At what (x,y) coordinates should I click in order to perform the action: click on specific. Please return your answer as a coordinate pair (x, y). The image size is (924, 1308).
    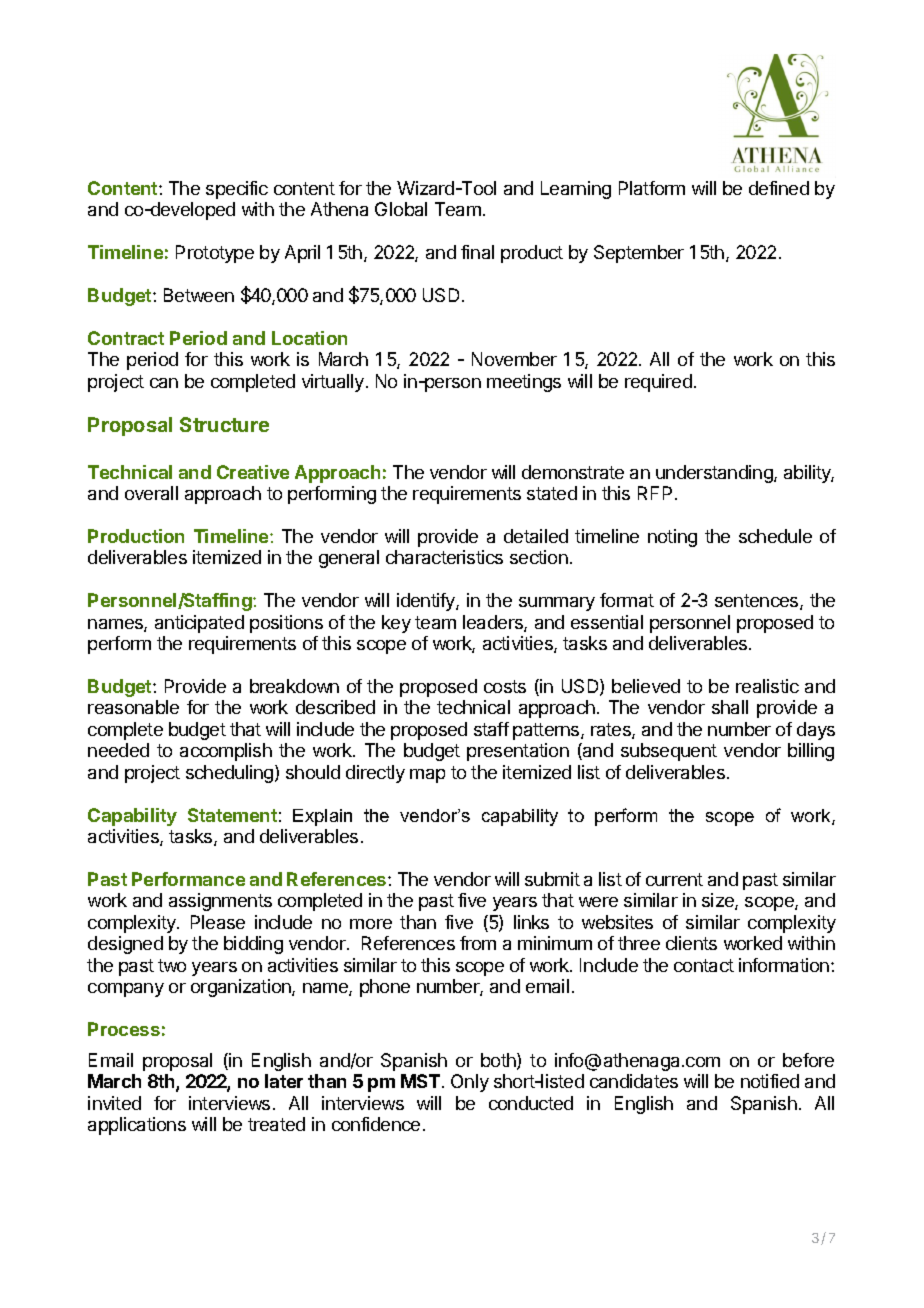
    Looking at the image, I should click on (237, 190).
